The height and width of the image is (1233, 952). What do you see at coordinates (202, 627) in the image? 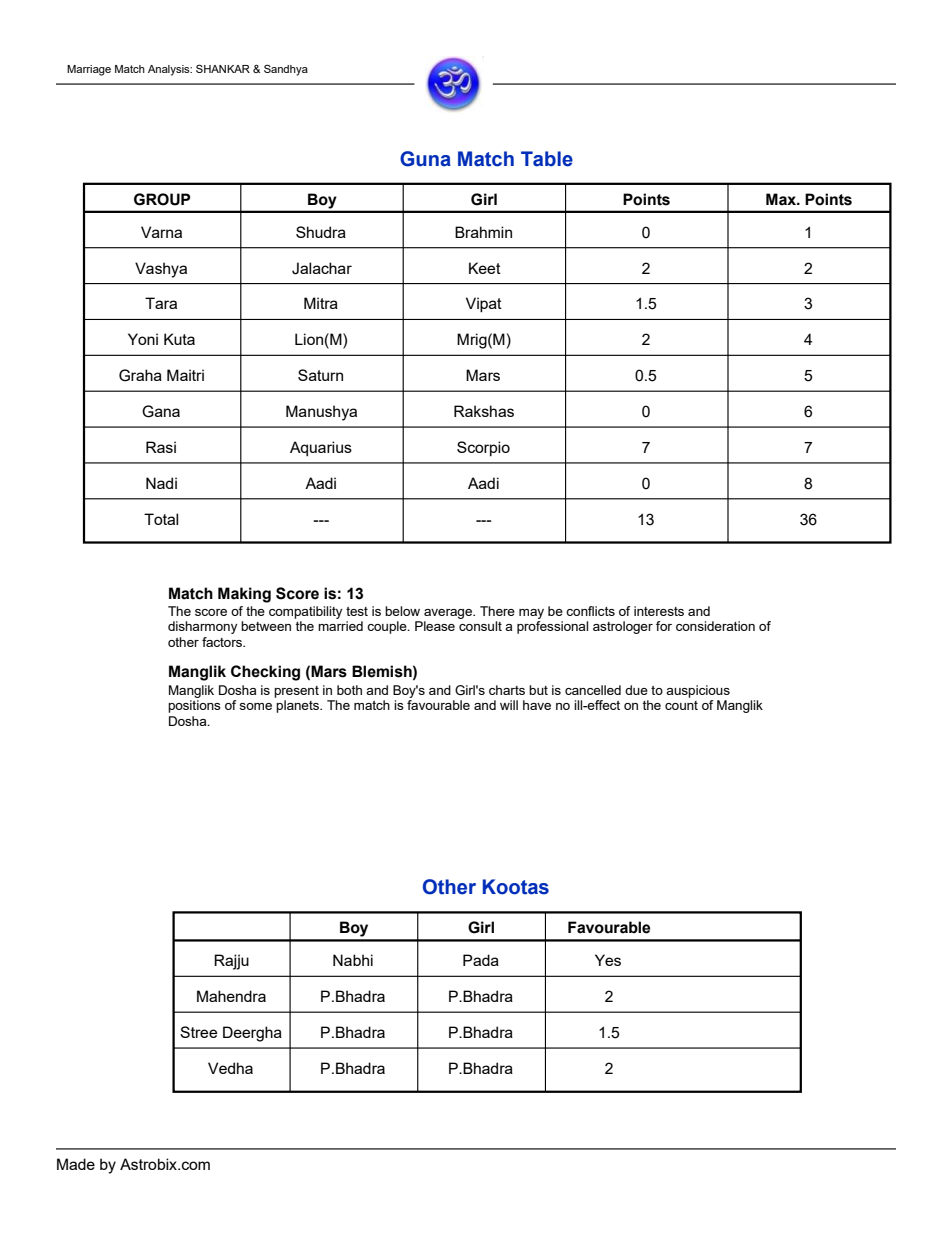
I see `disharmony` at bounding box center [202, 627].
